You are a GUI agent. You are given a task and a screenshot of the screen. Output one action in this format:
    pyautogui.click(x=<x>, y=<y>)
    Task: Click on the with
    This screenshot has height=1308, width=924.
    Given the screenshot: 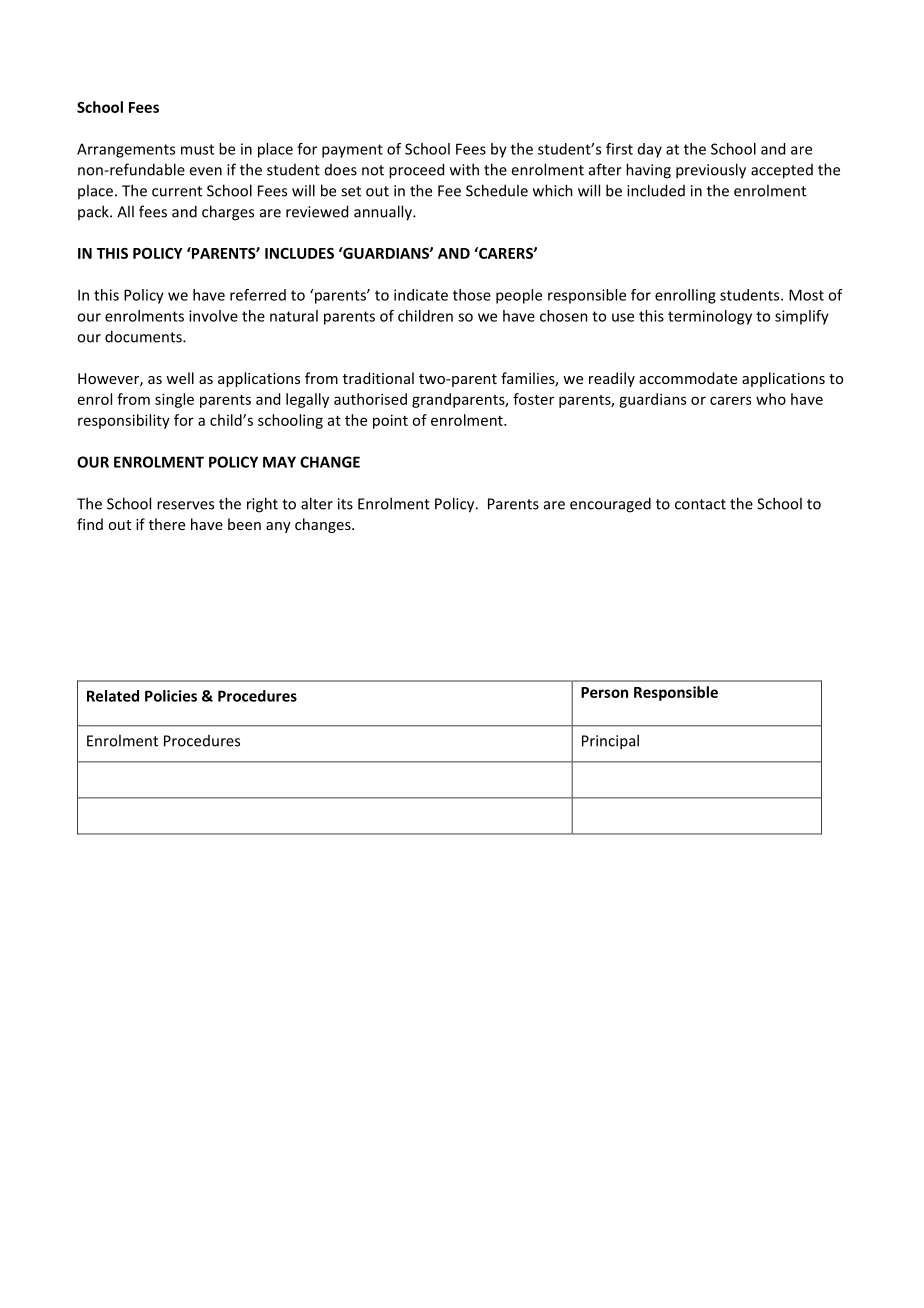 What is the action you would take?
    pyautogui.click(x=464, y=169)
